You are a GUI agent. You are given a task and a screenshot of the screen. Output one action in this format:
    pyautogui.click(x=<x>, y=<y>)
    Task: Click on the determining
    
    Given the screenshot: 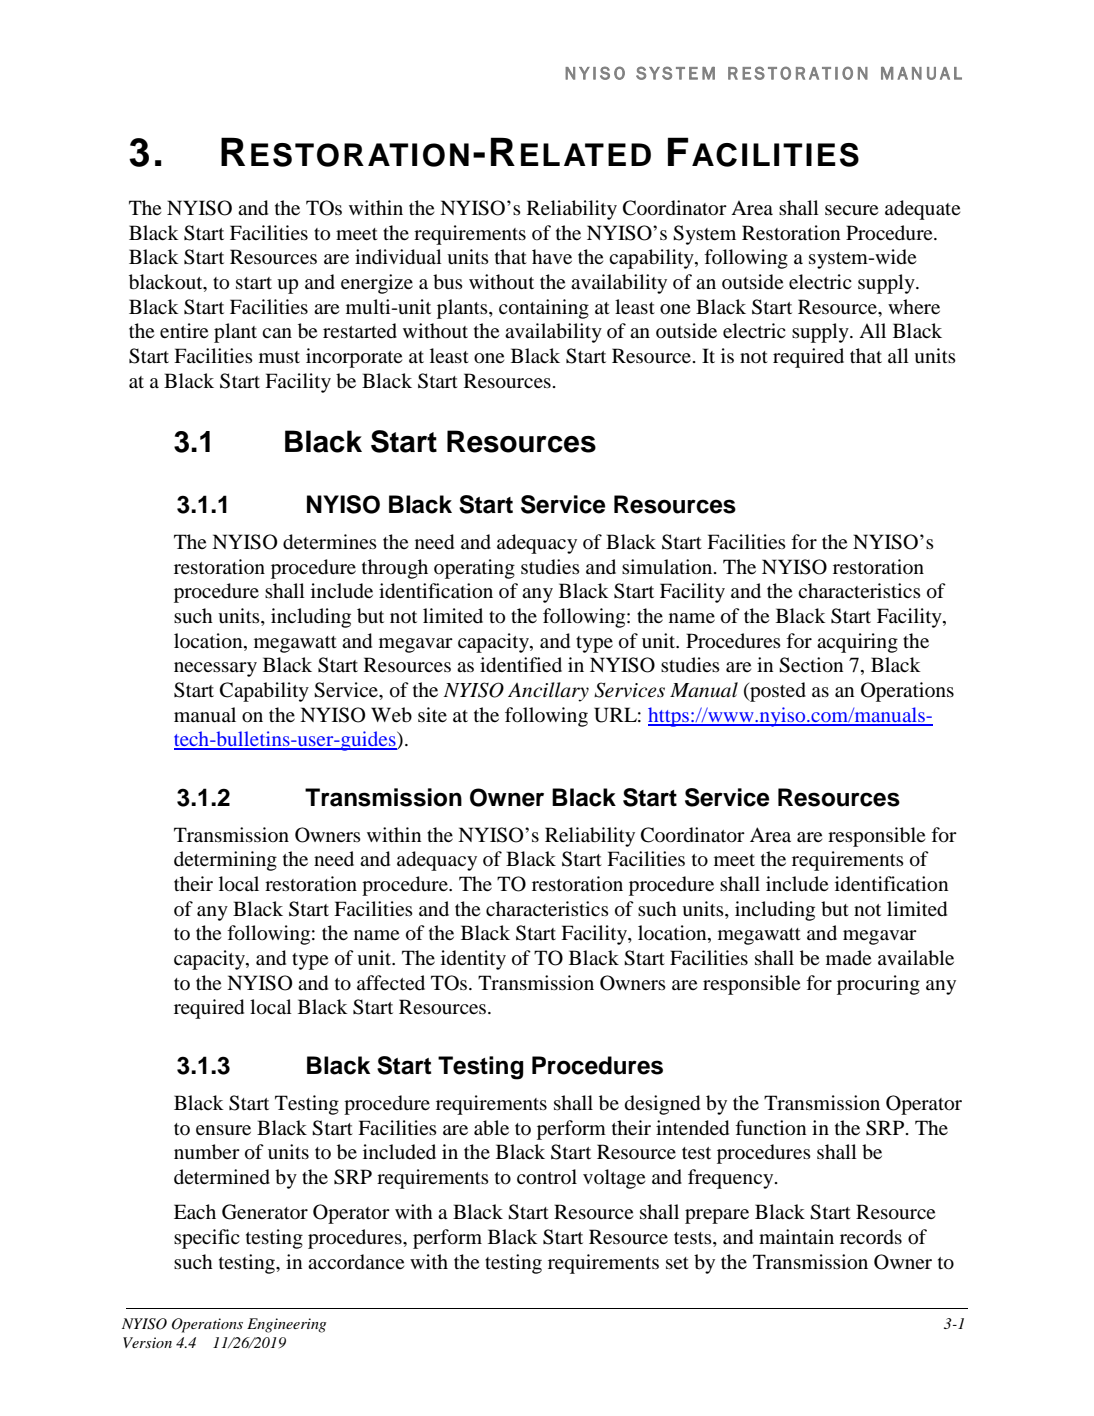 What is the action you would take?
    pyautogui.click(x=225, y=861)
